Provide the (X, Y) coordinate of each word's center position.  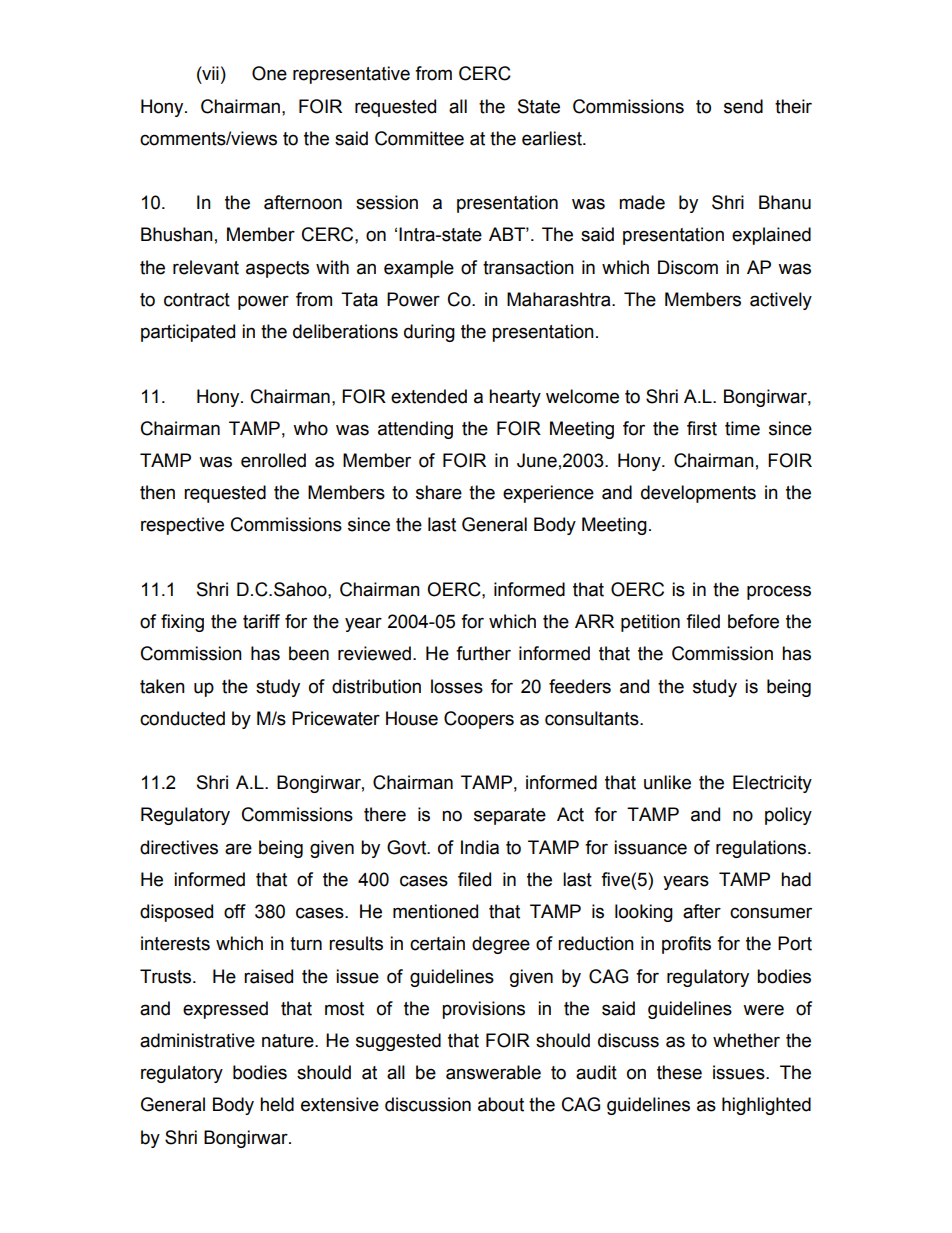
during (429, 333)
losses (457, 686)
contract (197, 300)
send (743, 106)
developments (698, 494)
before (753, 621)
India (480, 847)
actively (781, 301)
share (439, 492)
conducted (182, 718)
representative (351, 75)
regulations (762, 849)
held (277, 1104)
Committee (419, 138)
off (235, 911)
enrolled (273, 460)
